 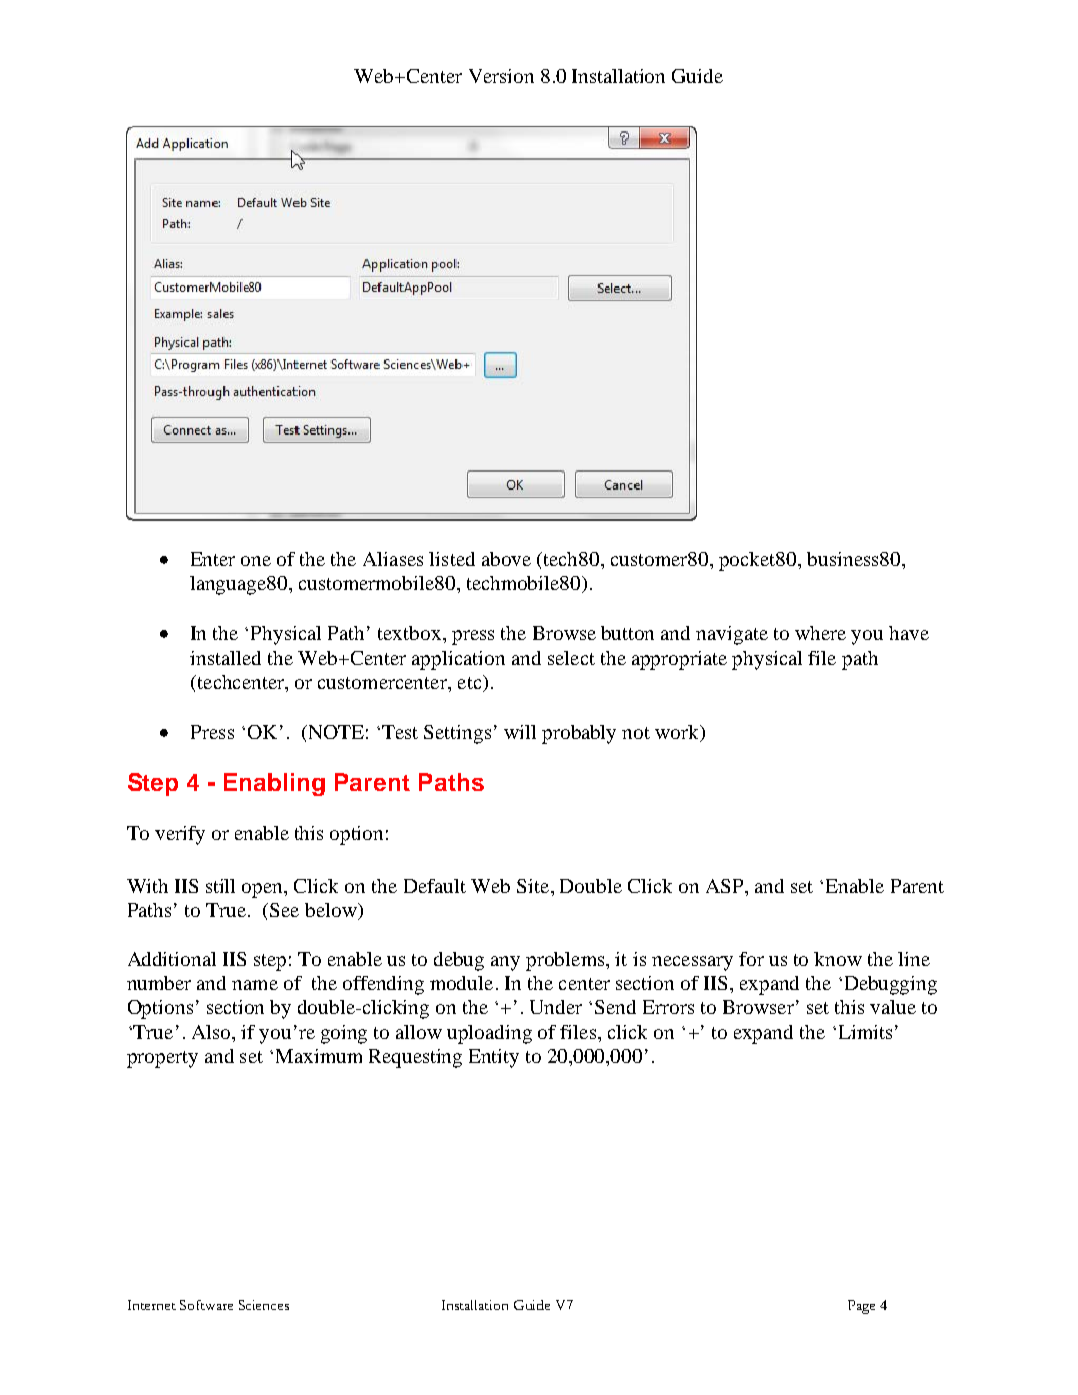 What do you see at coordinates (861, 1307) in the screenshot?
I see `Page` at bounding box center [861, 1307].
